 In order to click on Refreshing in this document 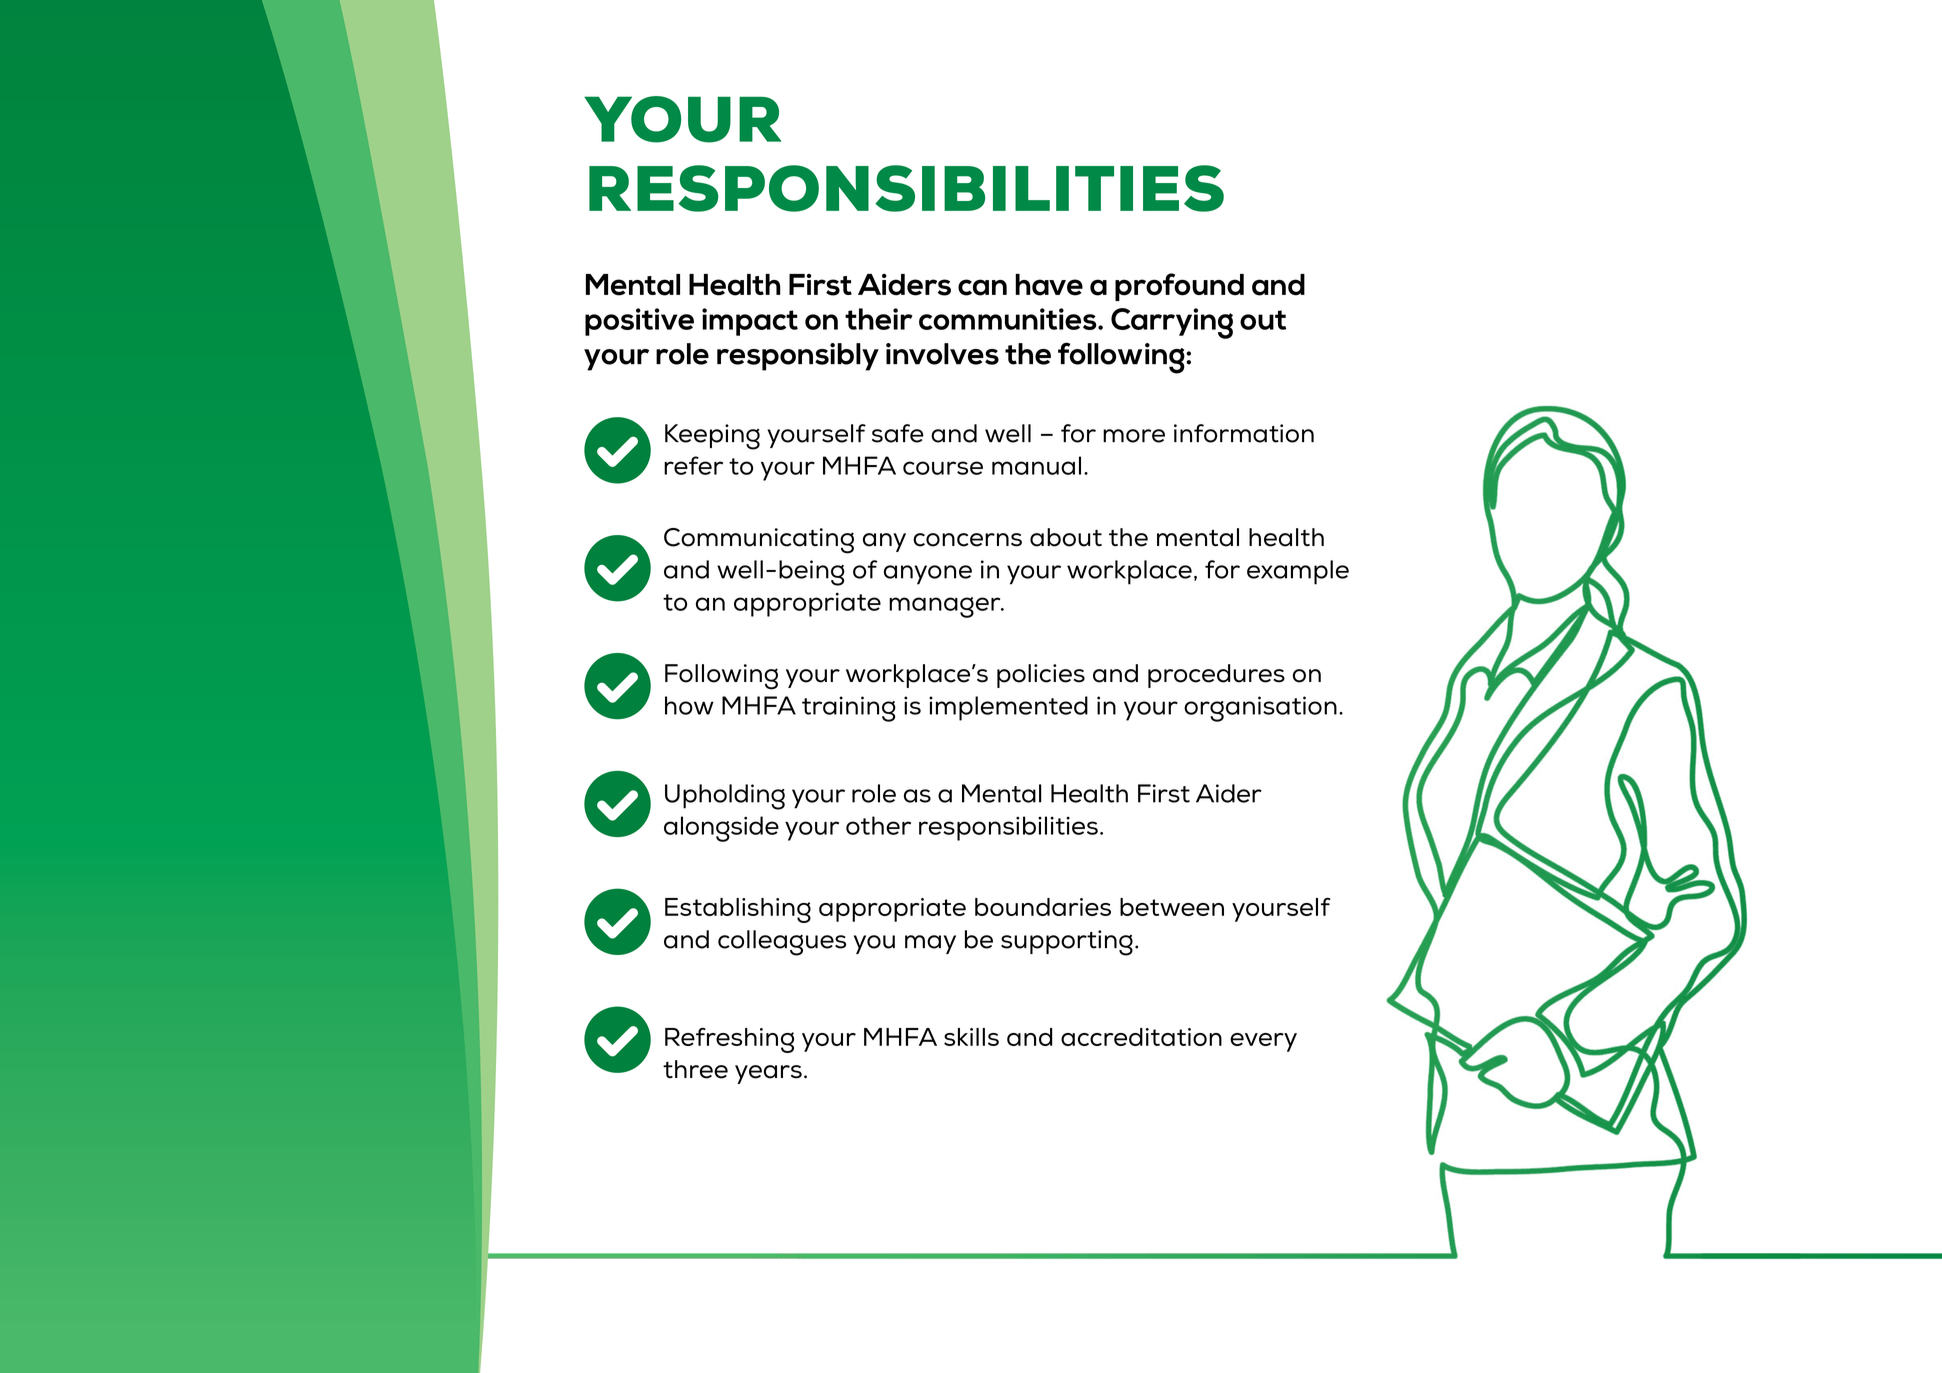, I will do `click(729, 1040)`.
